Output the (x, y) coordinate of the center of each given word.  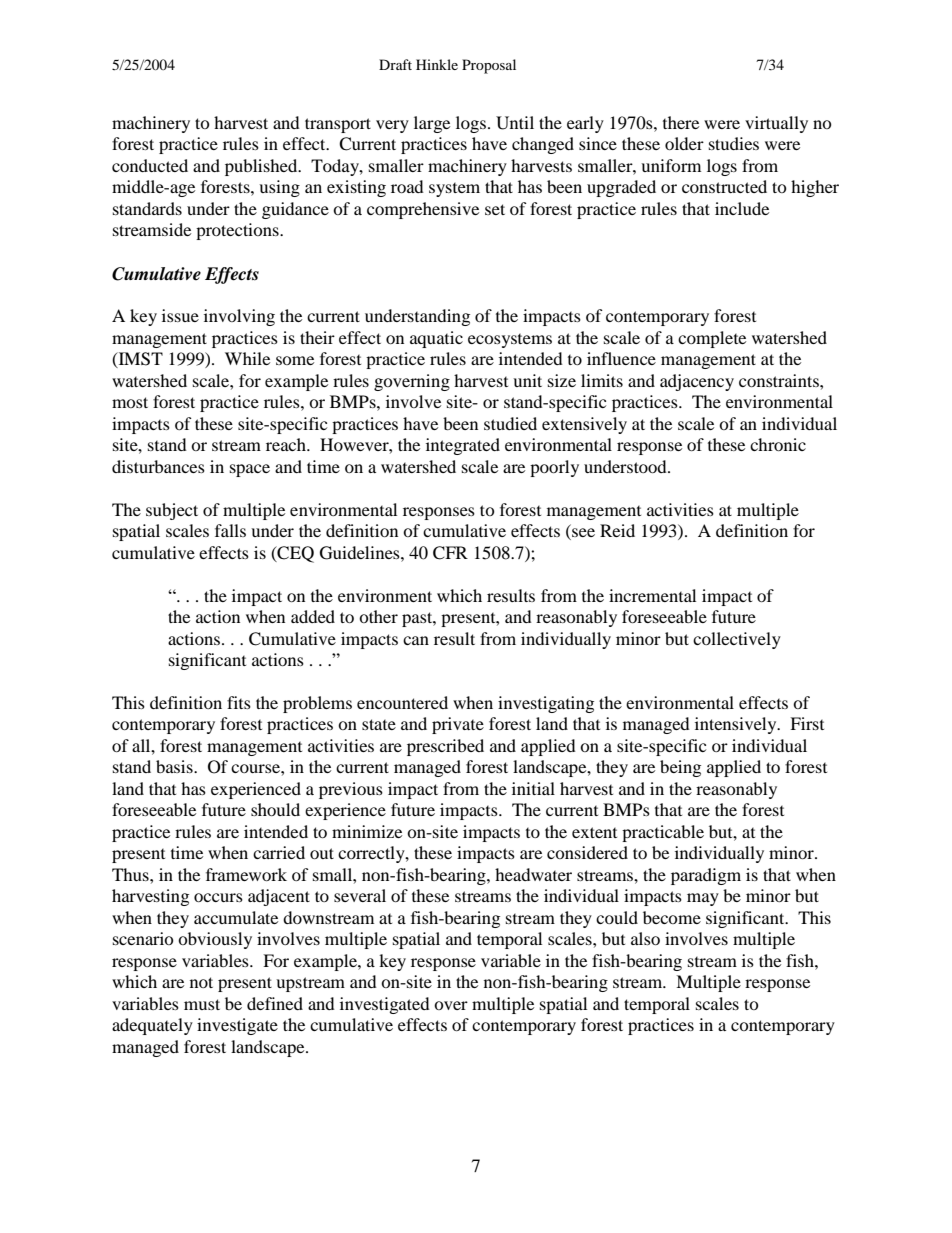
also (645, 938)
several (360, 895)
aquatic (436, 339)
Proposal (489, 66)
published (262, 167)
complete (712, 339)
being (680, 768)
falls (230, 530)
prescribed (445, 747)
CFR (450, 553)
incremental (652, 595)
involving (239, 317)
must (202, 1004)
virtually (776, 124)
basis (175, 766)
